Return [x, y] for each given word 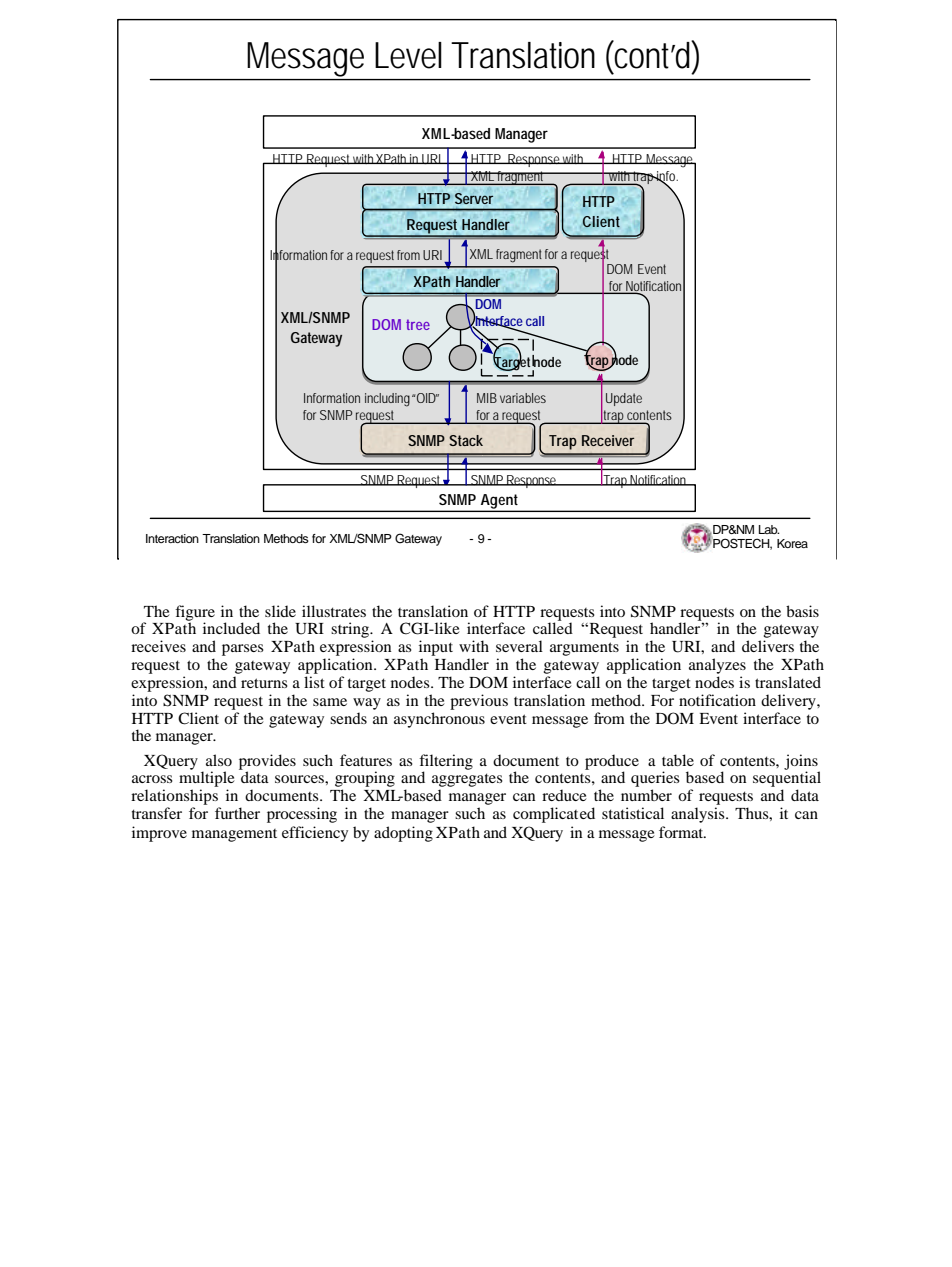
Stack [466, 440]
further [237, 813]
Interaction [172, 538]
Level [408, 55]
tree [418, 324]
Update [624, 399]
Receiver [608, 440]
